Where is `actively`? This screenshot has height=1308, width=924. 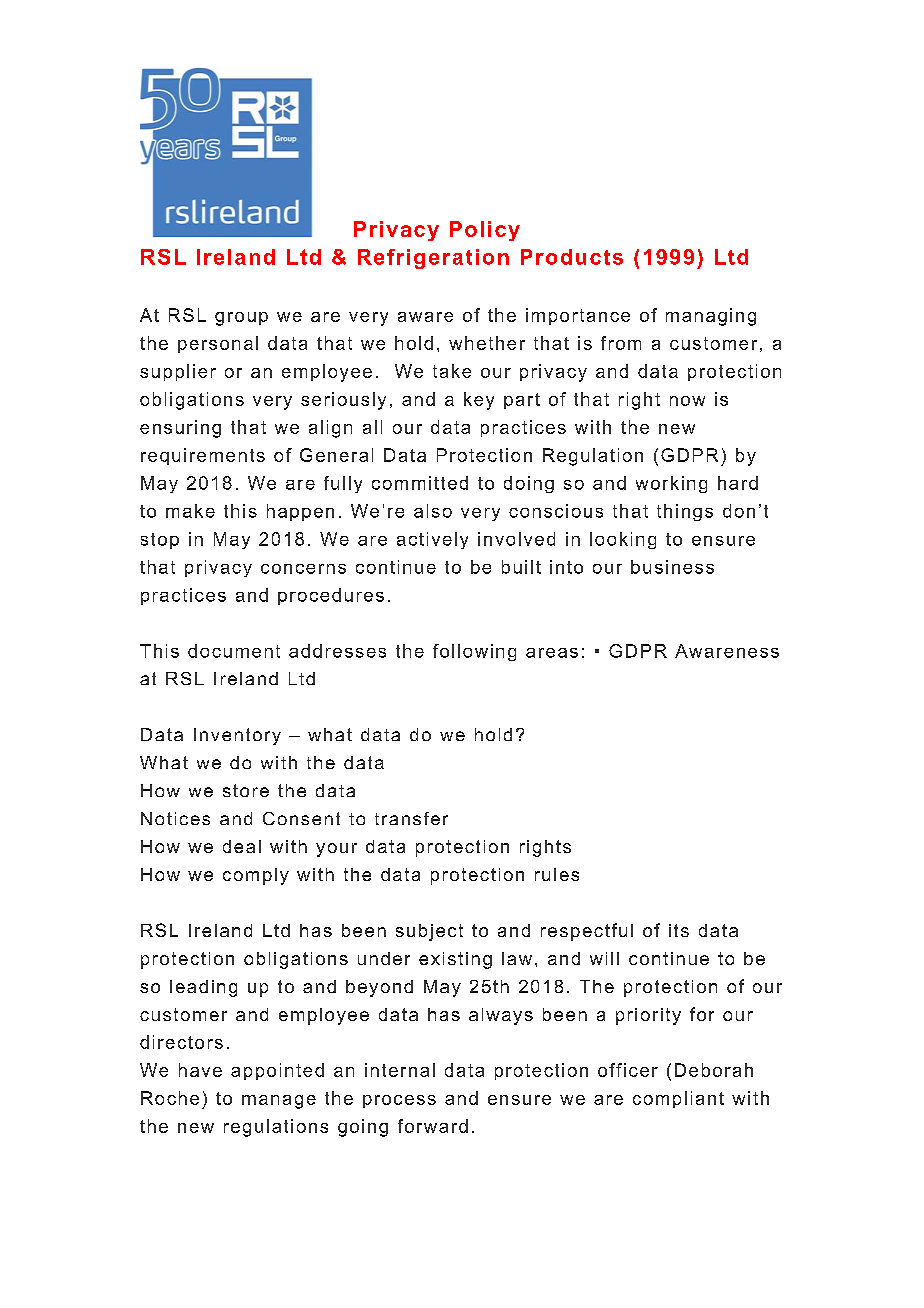
actively is located at coordinates (432, 540).
